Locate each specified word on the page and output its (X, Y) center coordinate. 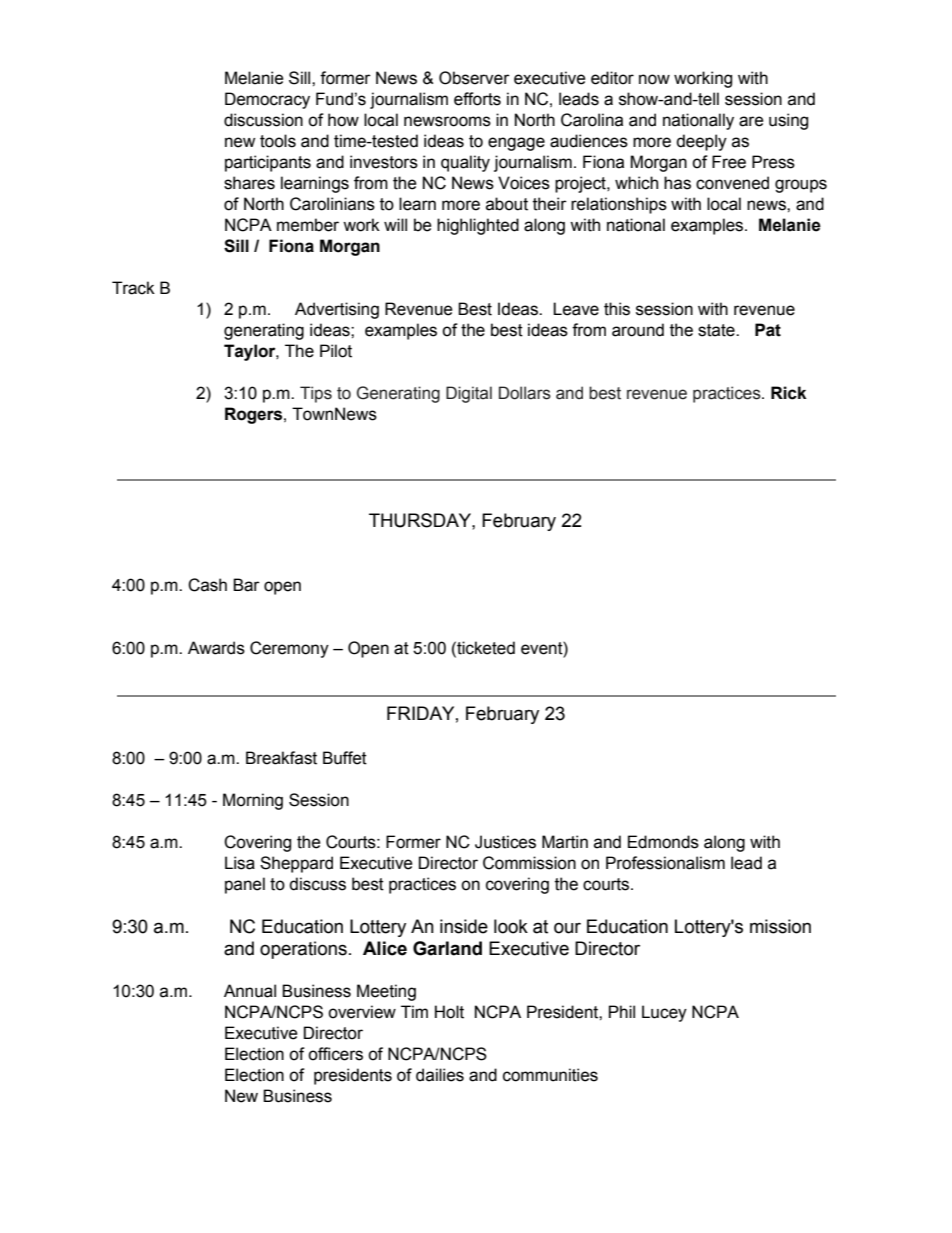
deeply (701, 142)
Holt (449, 1012)
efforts (477, 99)
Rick (789, 393)
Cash (207, 585)
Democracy (267, 100)
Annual (250, 991)
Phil (622, 1011)
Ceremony (289, 649)
